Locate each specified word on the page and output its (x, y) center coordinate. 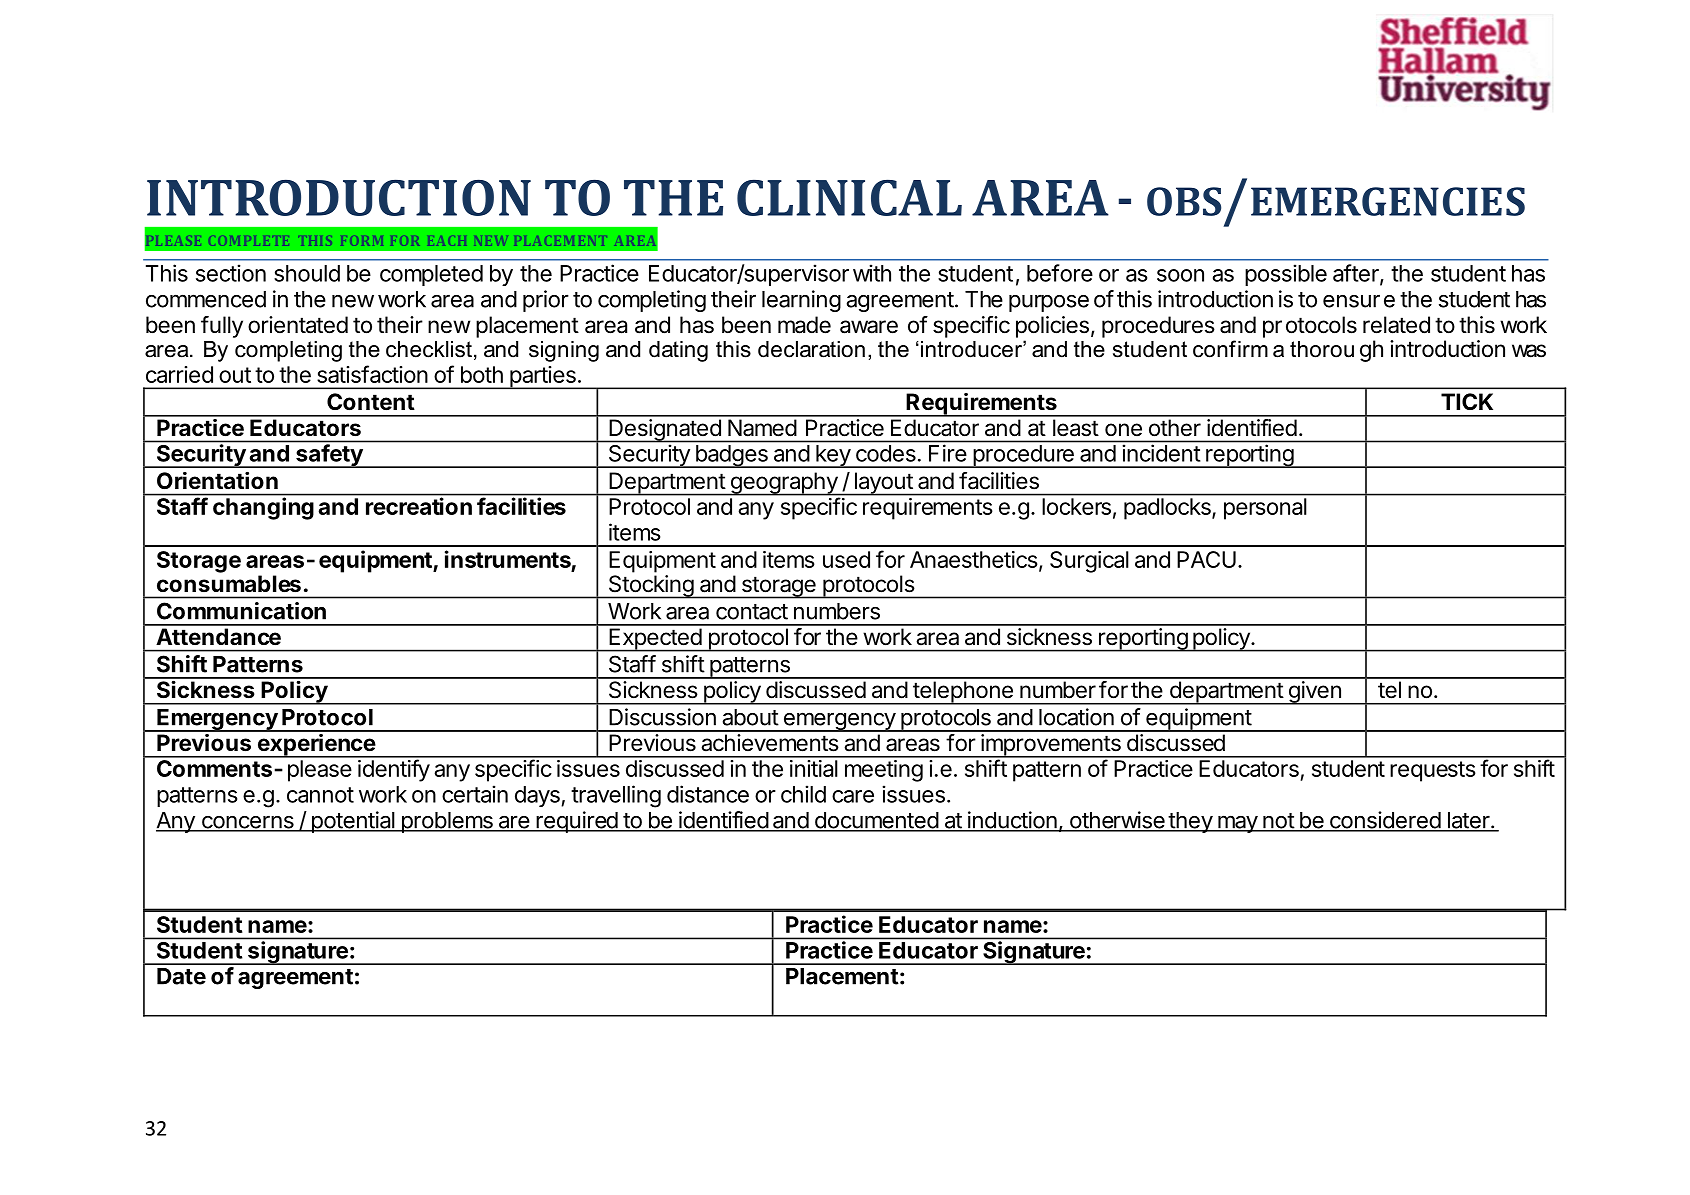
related (1396, 325)
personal (1265, 508)
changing (263, 508)
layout (883, 484)
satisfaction (372, 374)
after (1357, 274)
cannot (320, 795)
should (307, 273)
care (853, 796)
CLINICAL (849, 197)
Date (181, 976)
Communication (241, 611)
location (1076, 717)
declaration (811, 349)
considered (1385, 821)
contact (752, 612)
